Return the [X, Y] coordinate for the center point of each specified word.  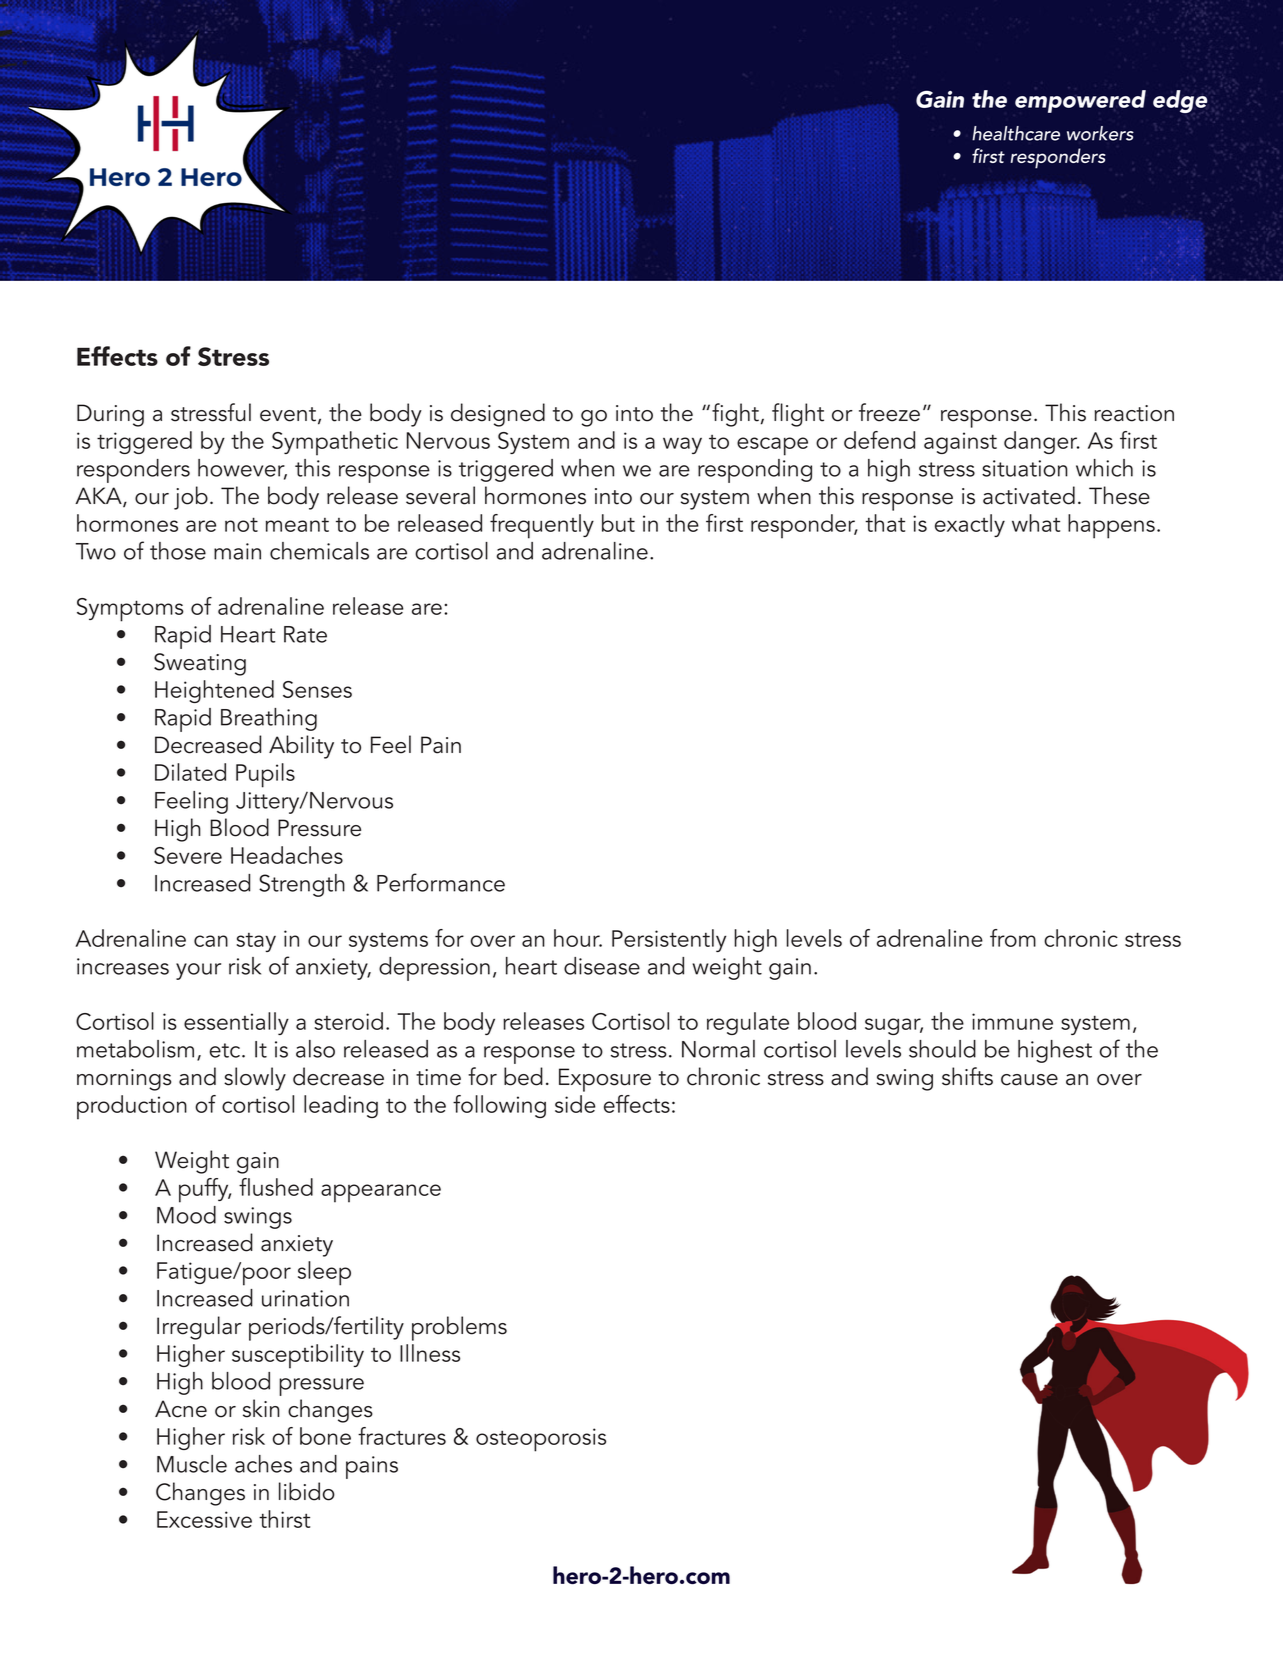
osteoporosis [541, 1440]
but [618, 523]
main [237, 551]
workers [1100, 133]
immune [1012, 1021]
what [1036, 523]
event [288, 414]
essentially [236, 1023]
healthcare [1016, 133]
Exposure [605, 1080]
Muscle [192, 1464]
